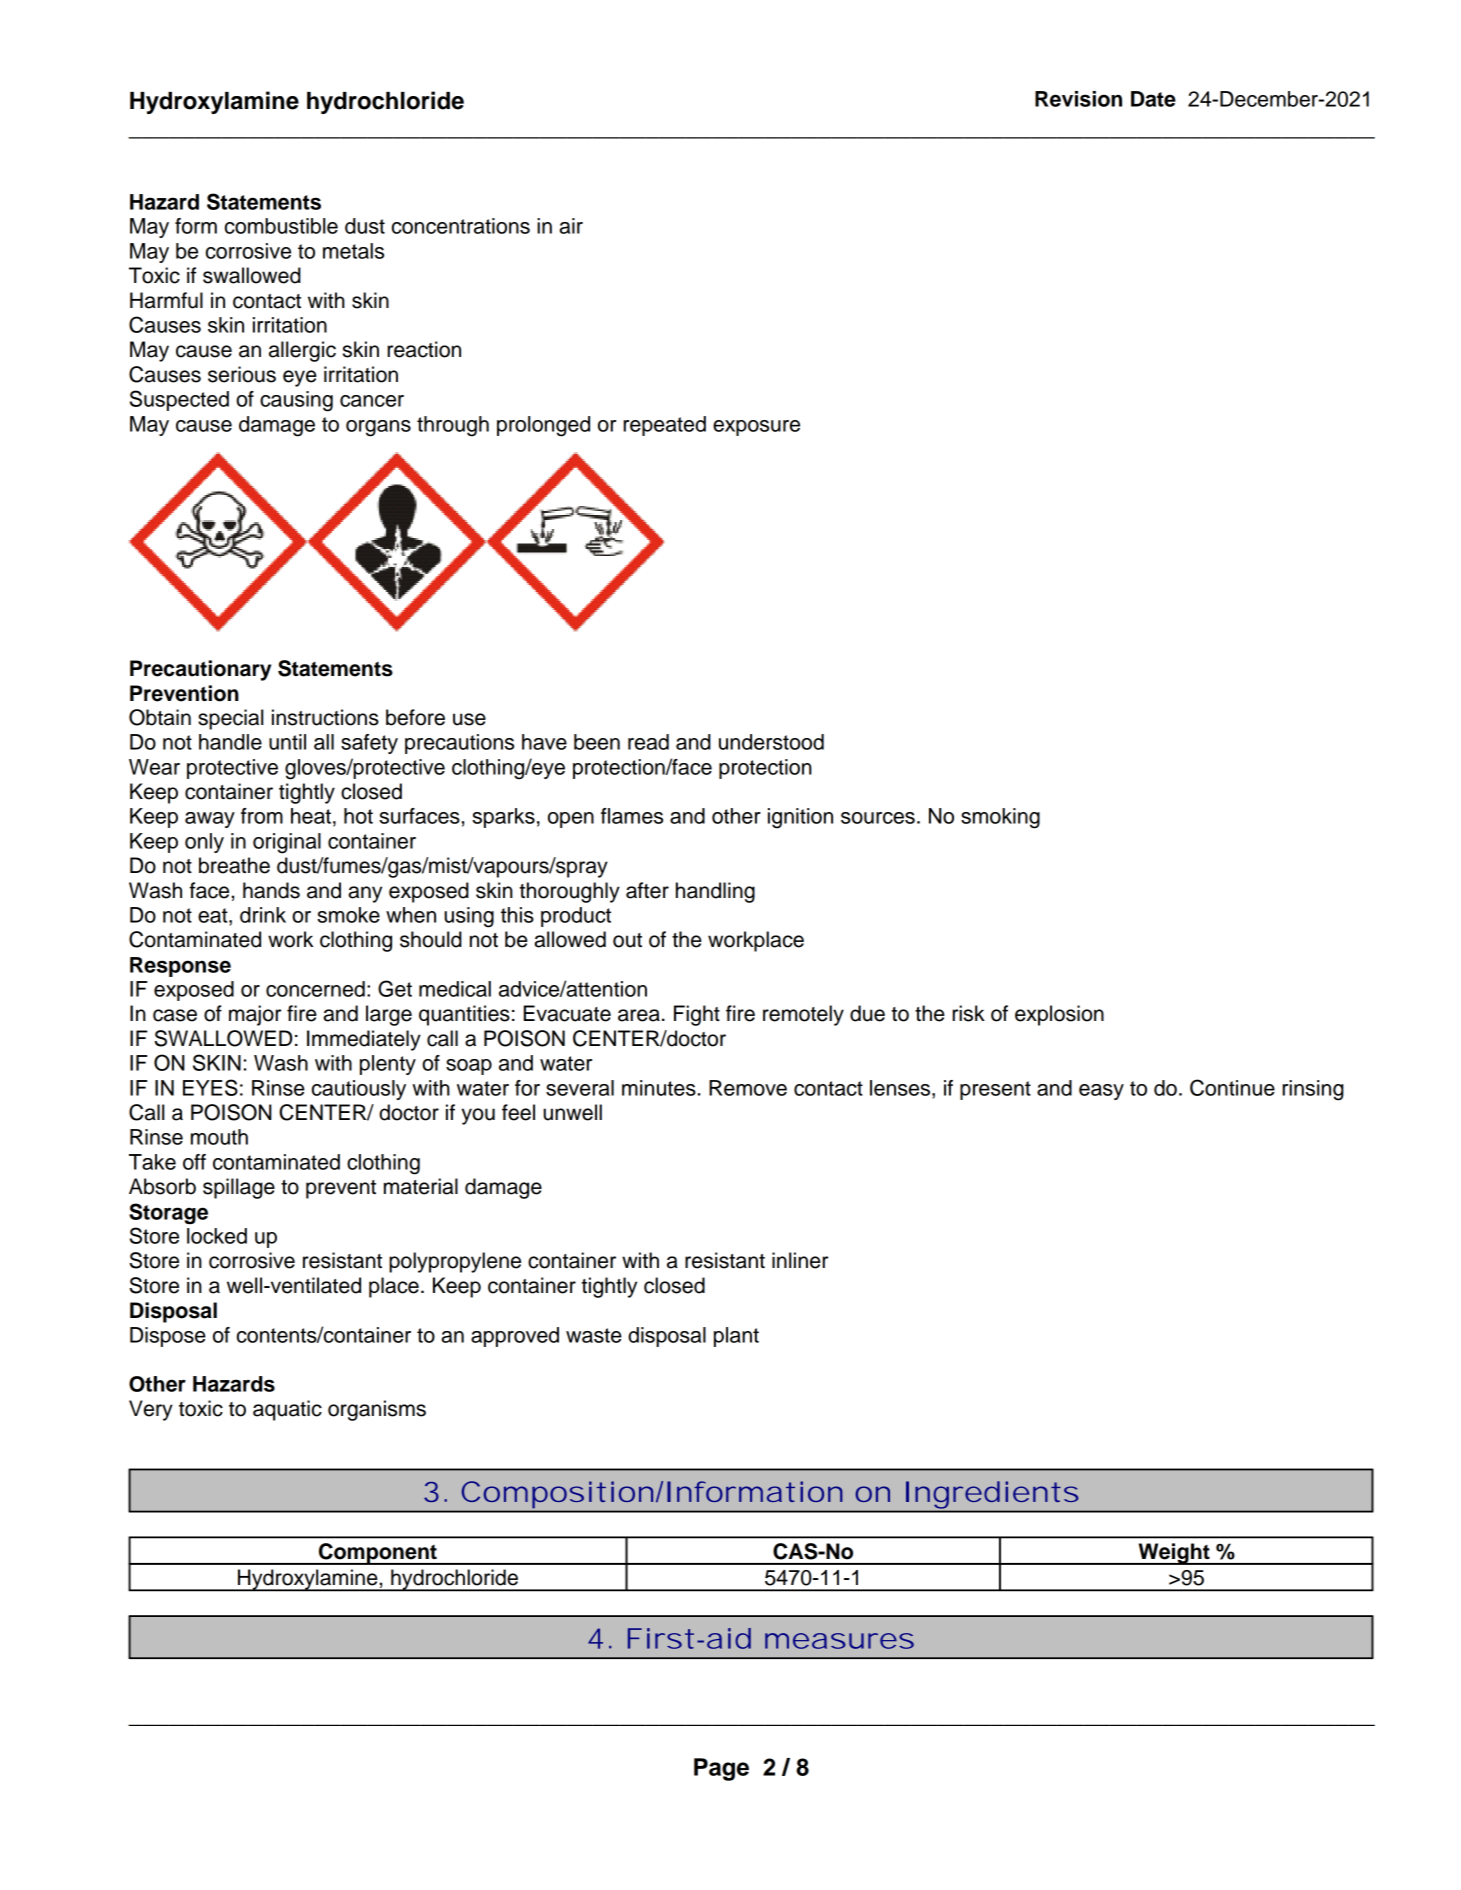 Image resolution: width=1461 pixels, height=1890 pixels. Describe the element at coordinates (263, 915) in the page. I see `drink` at that location.
